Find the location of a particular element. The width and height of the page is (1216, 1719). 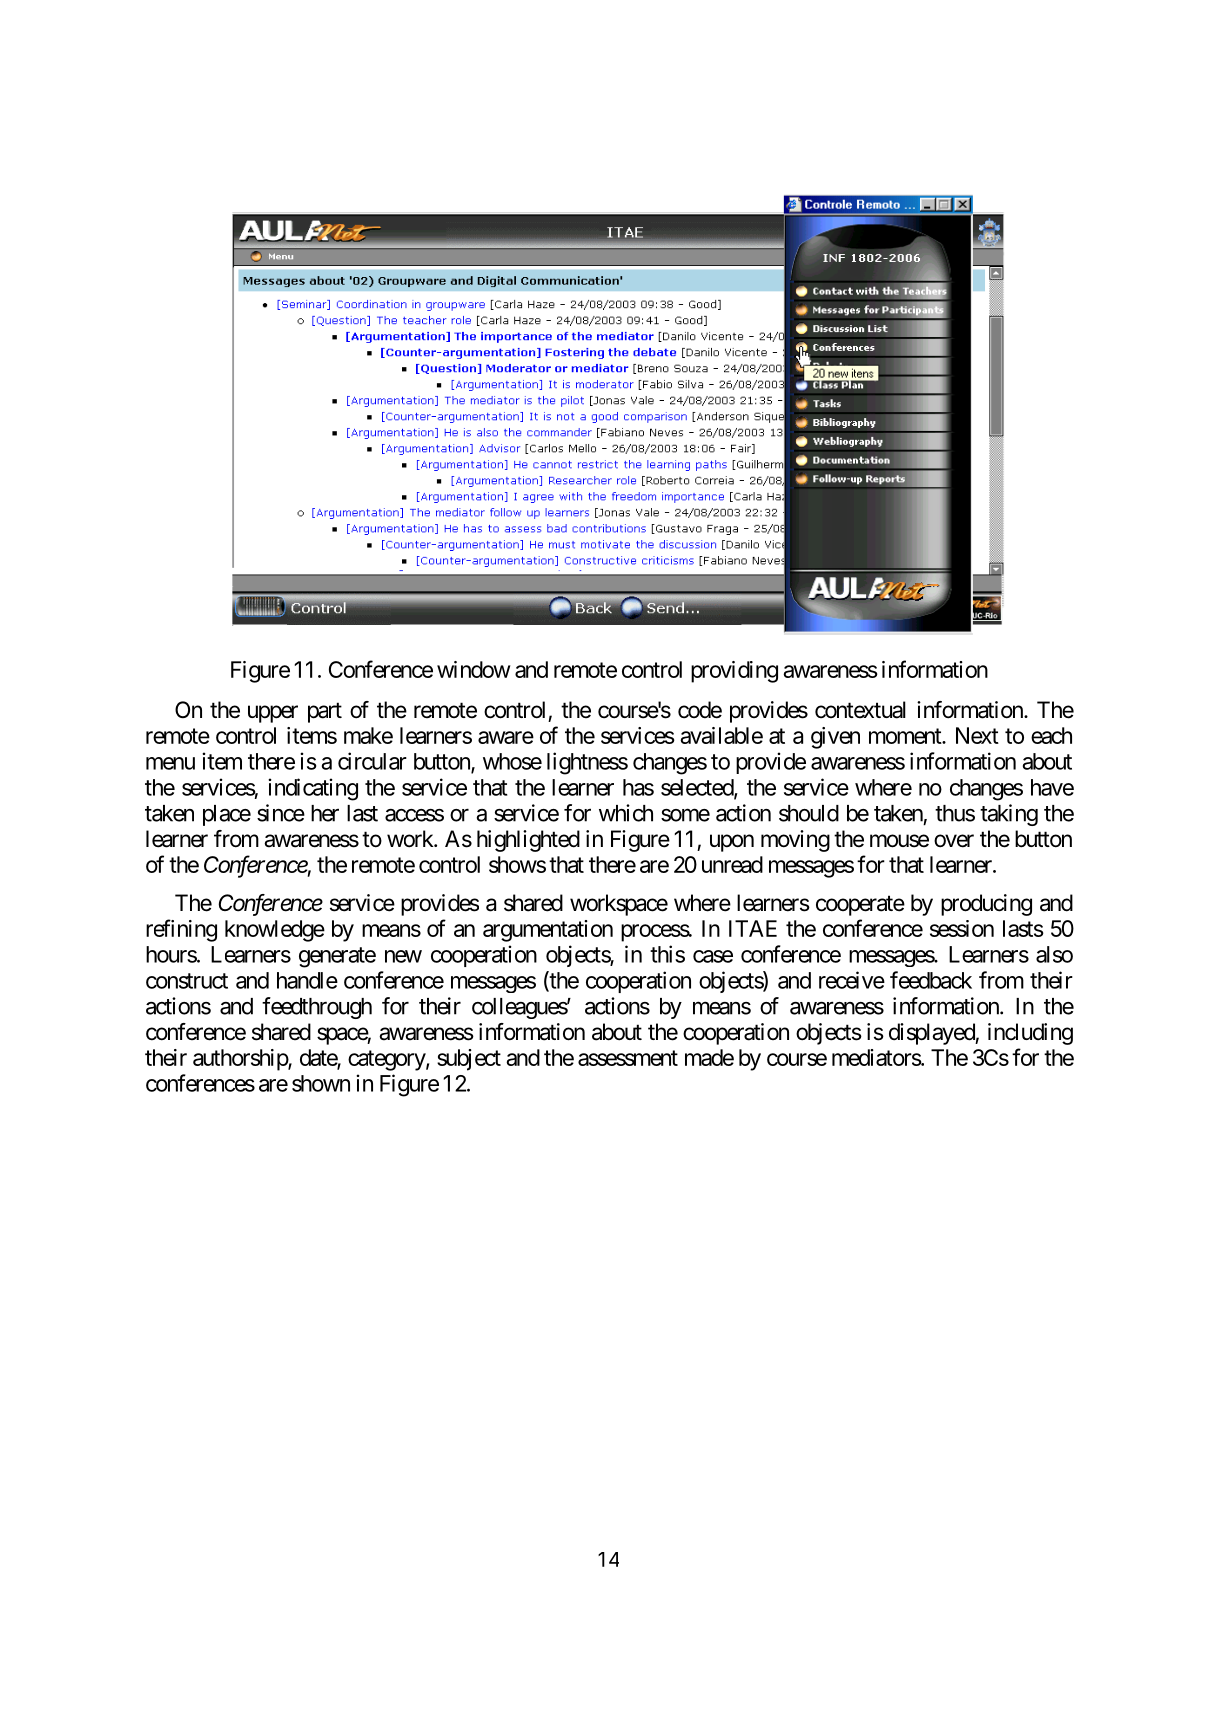

contextual is located at coordinates (860, 710).
